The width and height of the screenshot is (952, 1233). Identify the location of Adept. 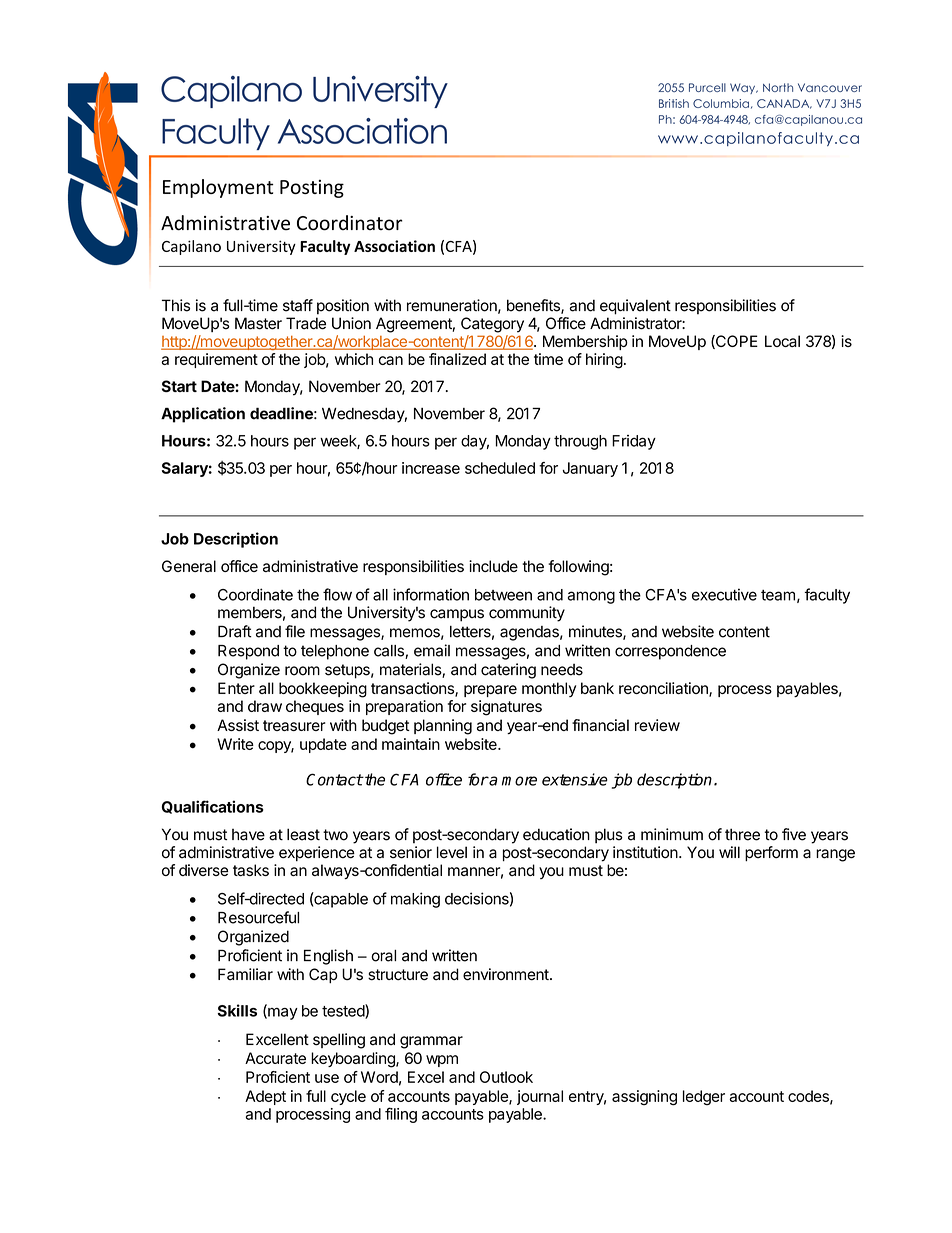
(265, 1097).
